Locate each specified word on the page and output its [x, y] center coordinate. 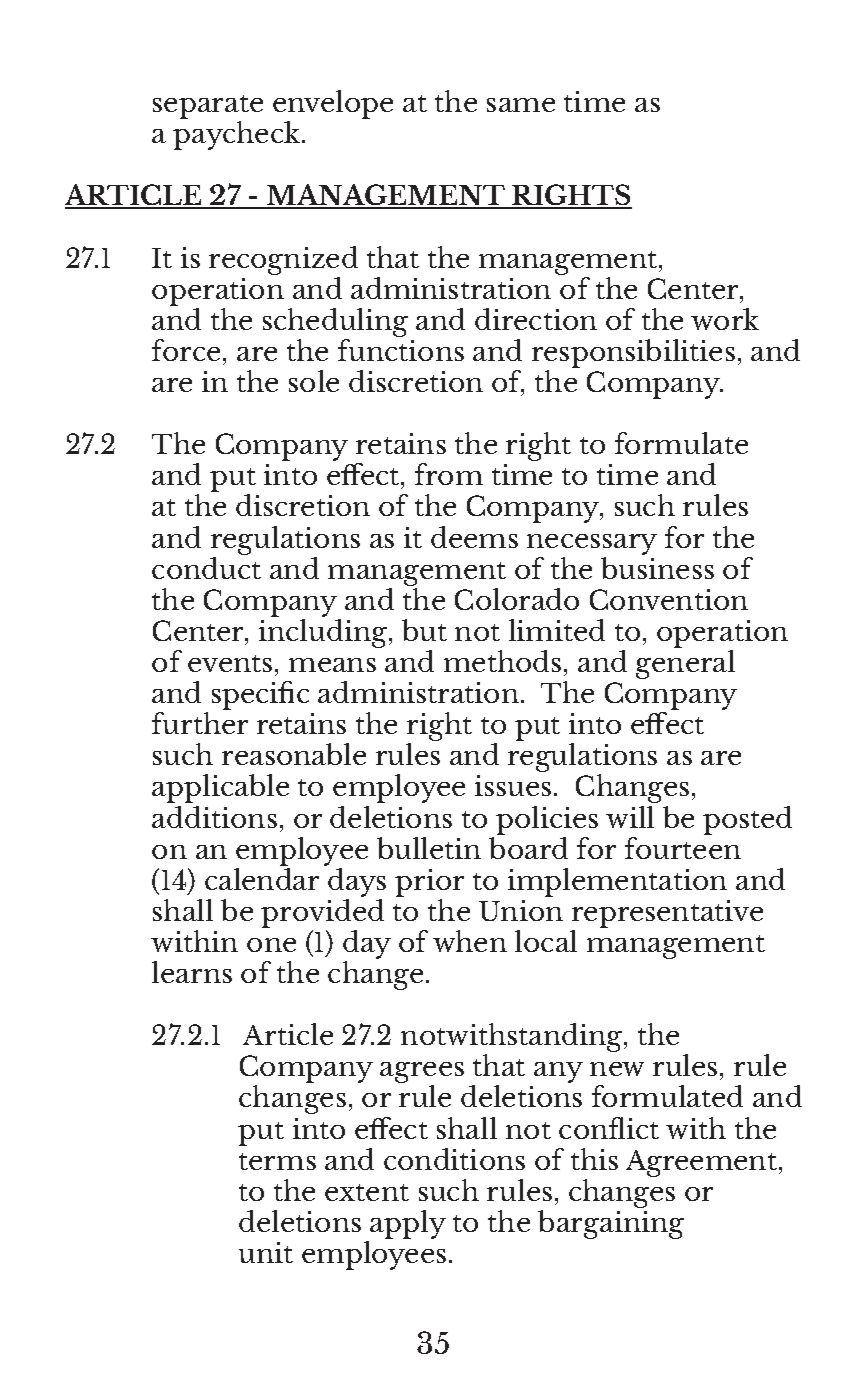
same [521, 105]
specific [260, 695]
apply [408, 1224]
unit [266, 1252]
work [725, 319]
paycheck [238, 135]
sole [314, 381]
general [685, 664]
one [271, 945]
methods [502, 661]
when [470, 941]
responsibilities [633, 353]
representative [667, 914]
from [449, 474]
